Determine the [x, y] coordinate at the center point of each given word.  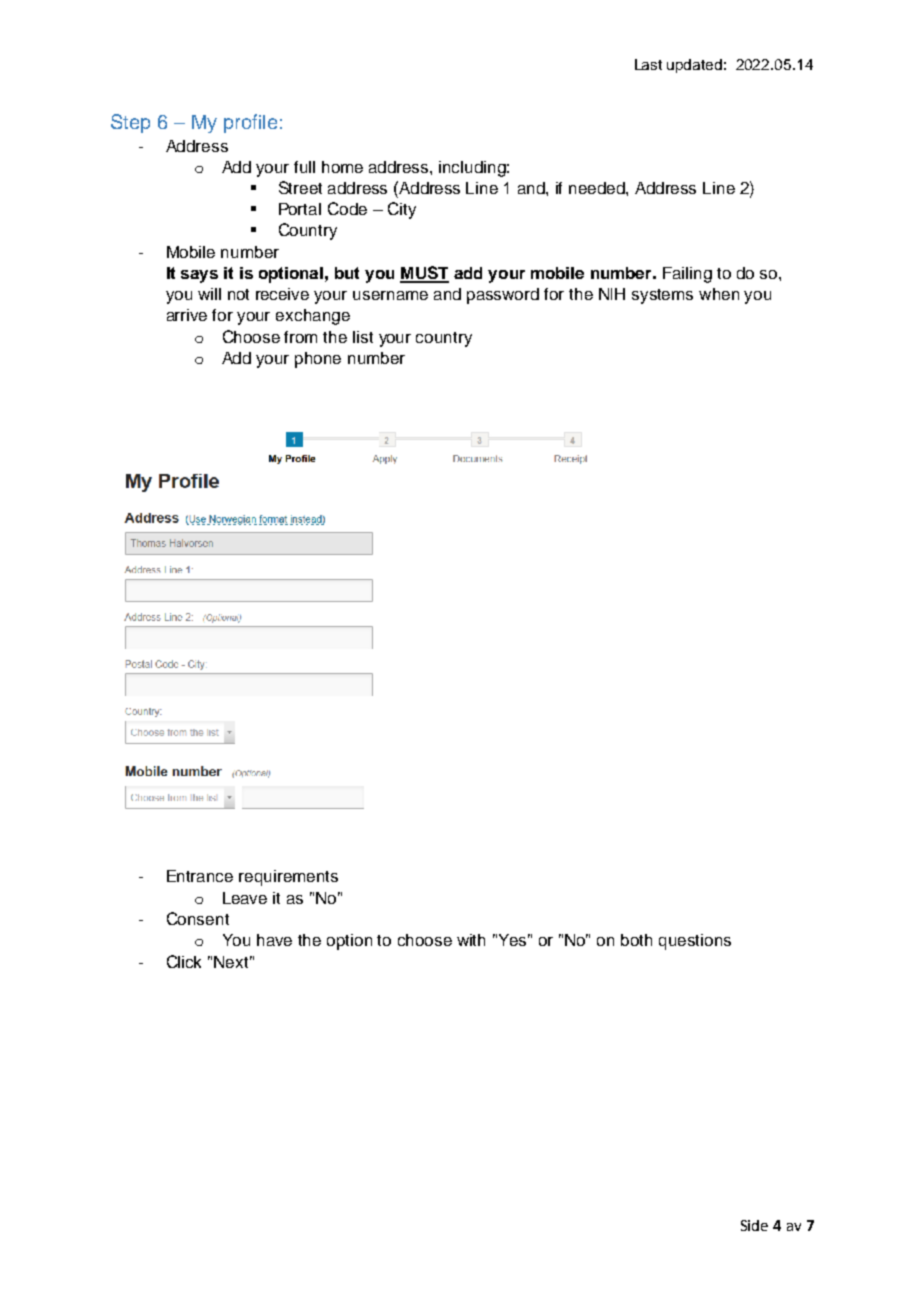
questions [695, 942]
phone [318, 360]
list [363, 337]
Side [754, 1225]
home [342, 167]
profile [250, 123]
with [471, 940]
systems [662, 296]
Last [648, 64]
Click [184, 961]
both [636, 940]
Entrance [200, 876]
